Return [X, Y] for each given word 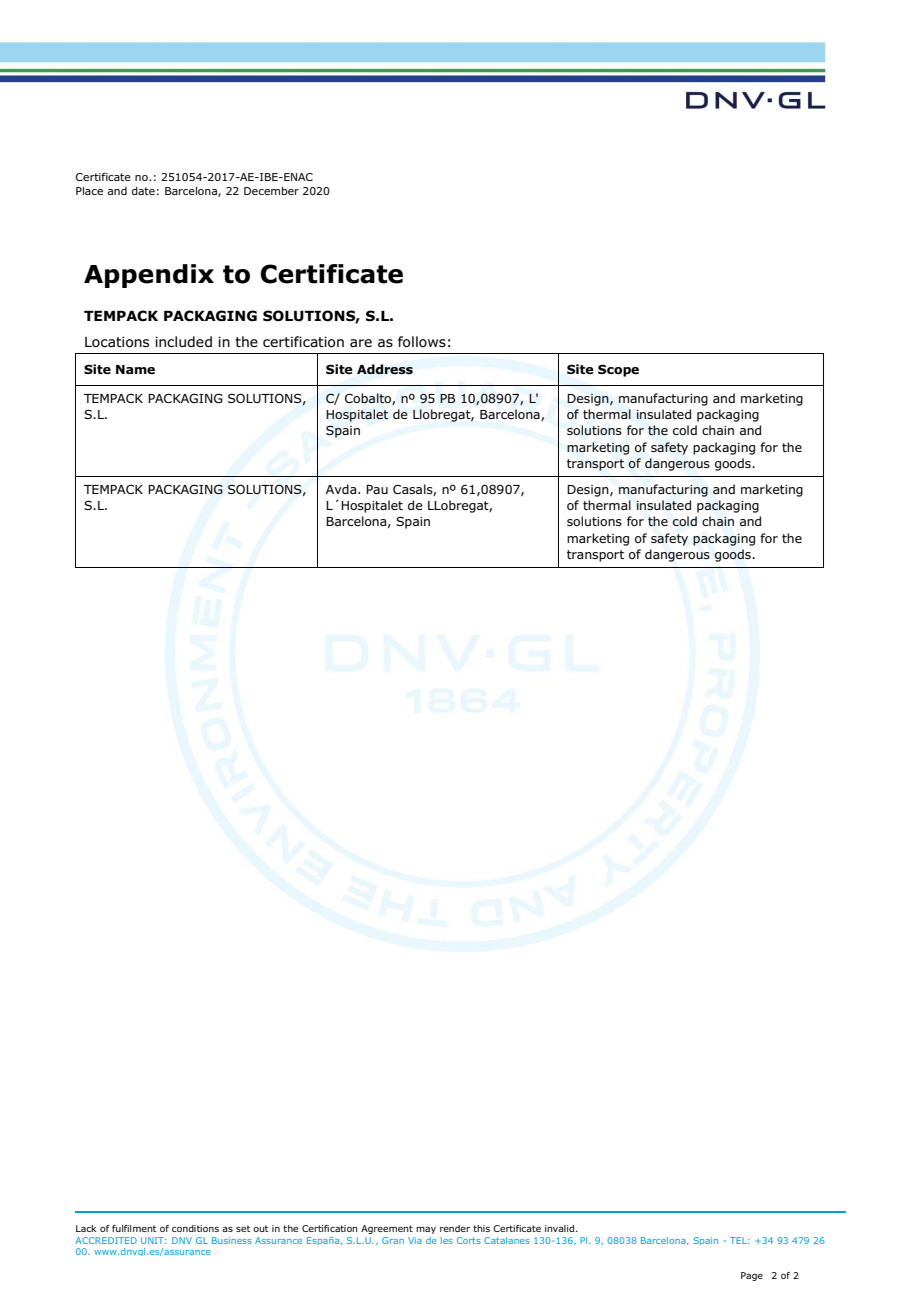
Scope [618, 370]
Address [385, 369]
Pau [377, 489]
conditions [195, 1228]
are [361, 343]
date [143, 191]
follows [422, 342]
